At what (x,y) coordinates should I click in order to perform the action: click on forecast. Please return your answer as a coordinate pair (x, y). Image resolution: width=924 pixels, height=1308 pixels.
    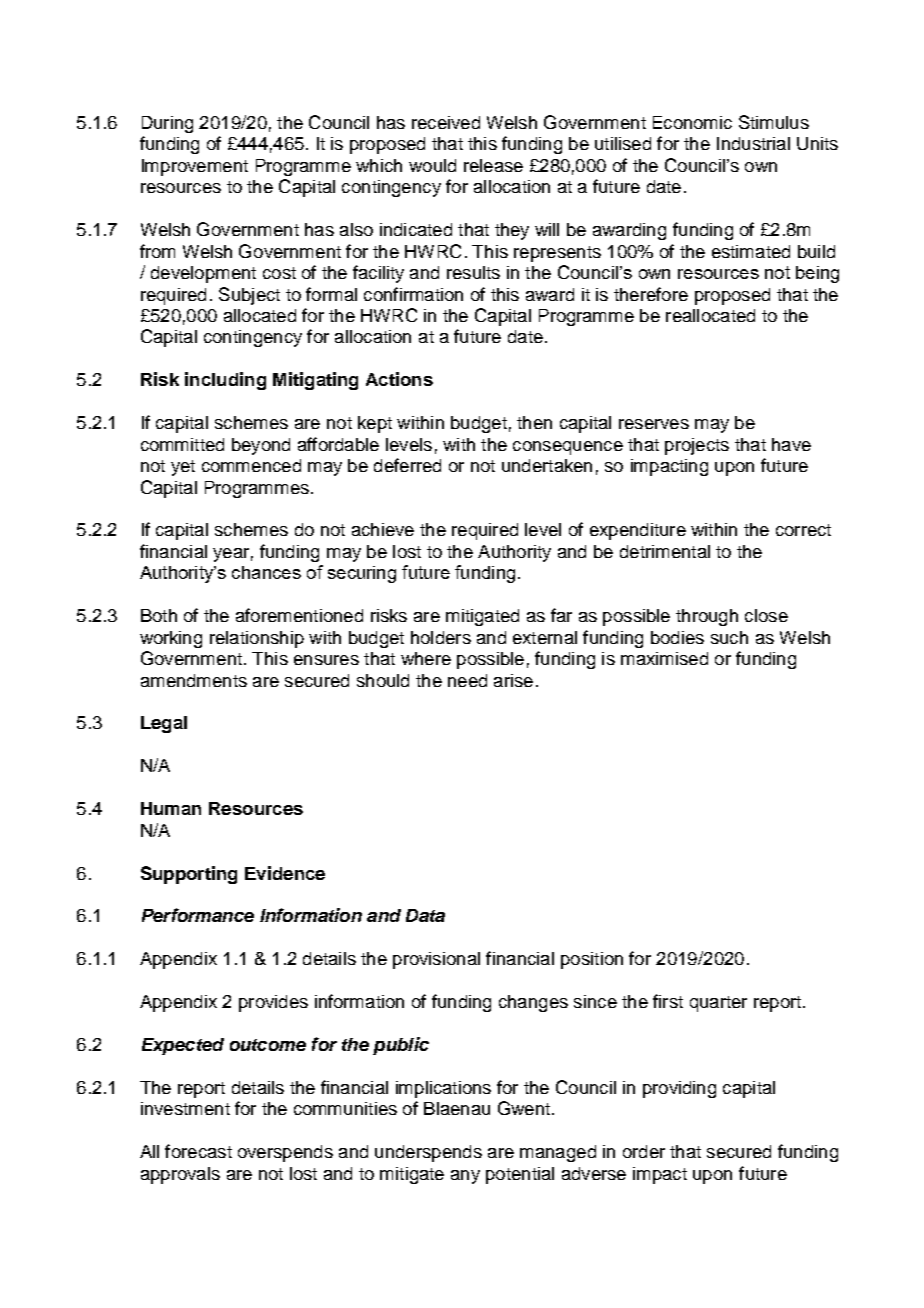
    Looking at the image, I should click on (198, 1151).
